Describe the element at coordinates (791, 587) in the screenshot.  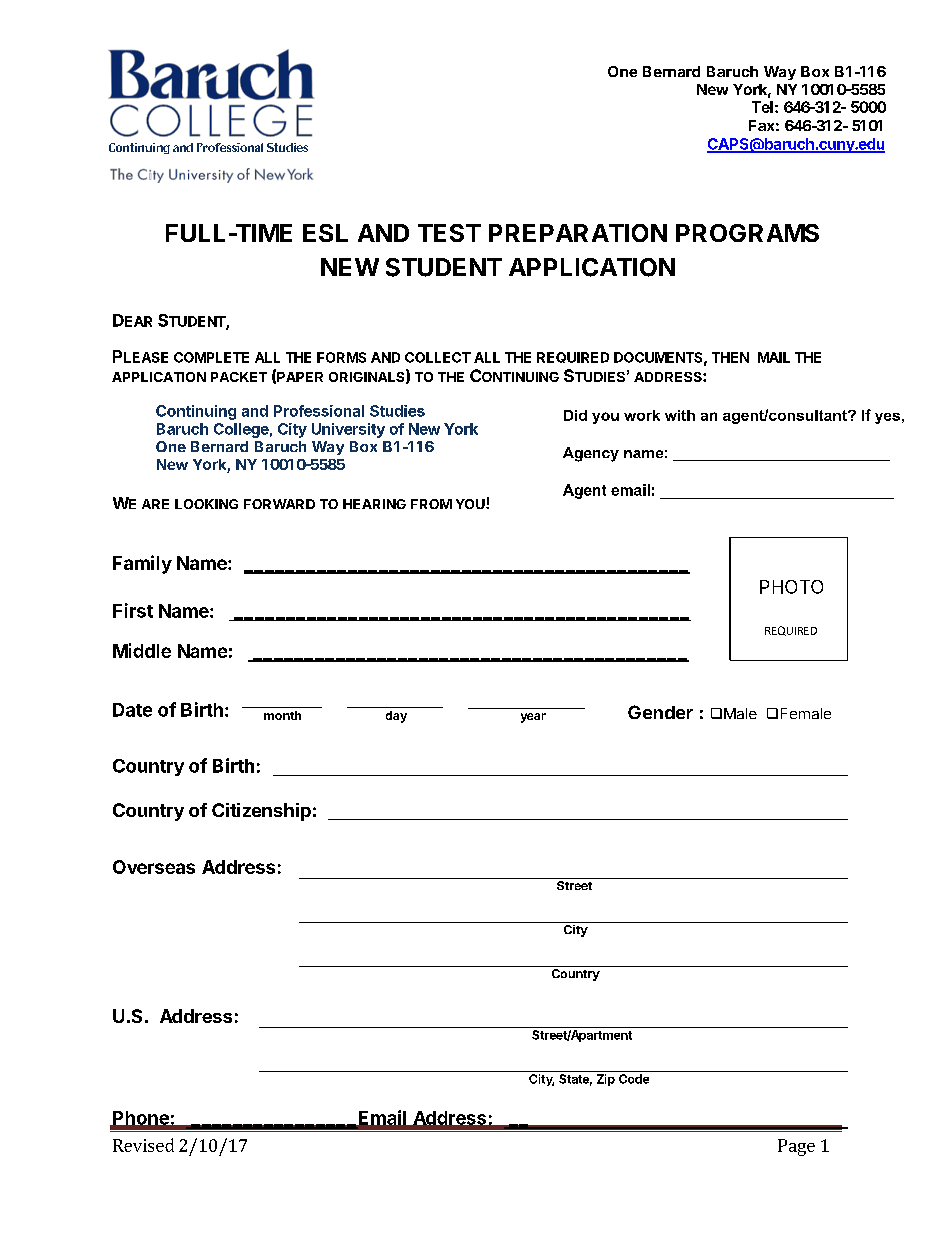
I see `PHOTO` at that location.
